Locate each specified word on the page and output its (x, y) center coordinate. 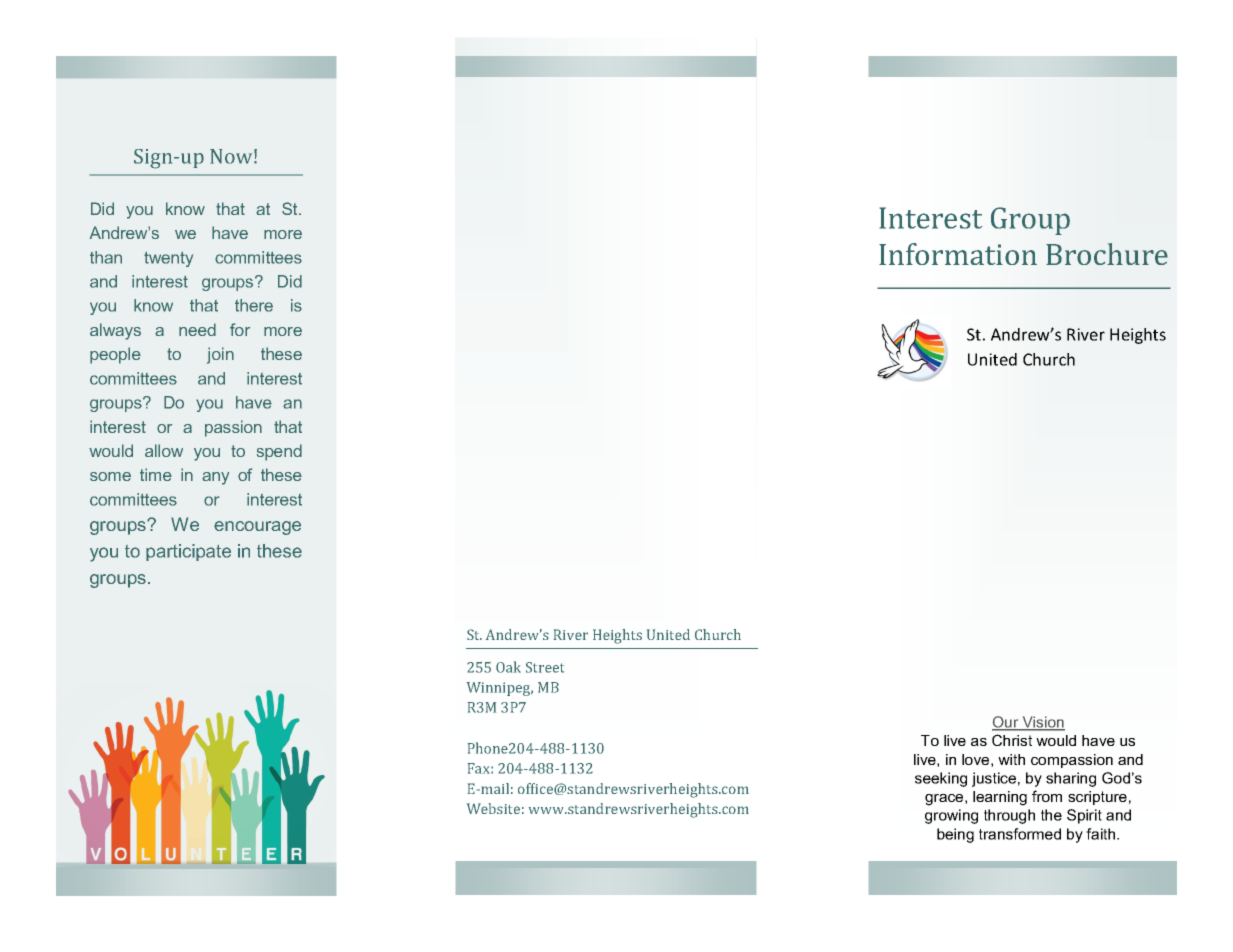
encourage (257, 528)
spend (279, 452)
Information (958, 254)
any (215, 478)
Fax (480, 768)
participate (188, 552)
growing (951, 816)
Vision (1042, 723)
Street (545, 667)
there (254, 305)
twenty (168, 259)
